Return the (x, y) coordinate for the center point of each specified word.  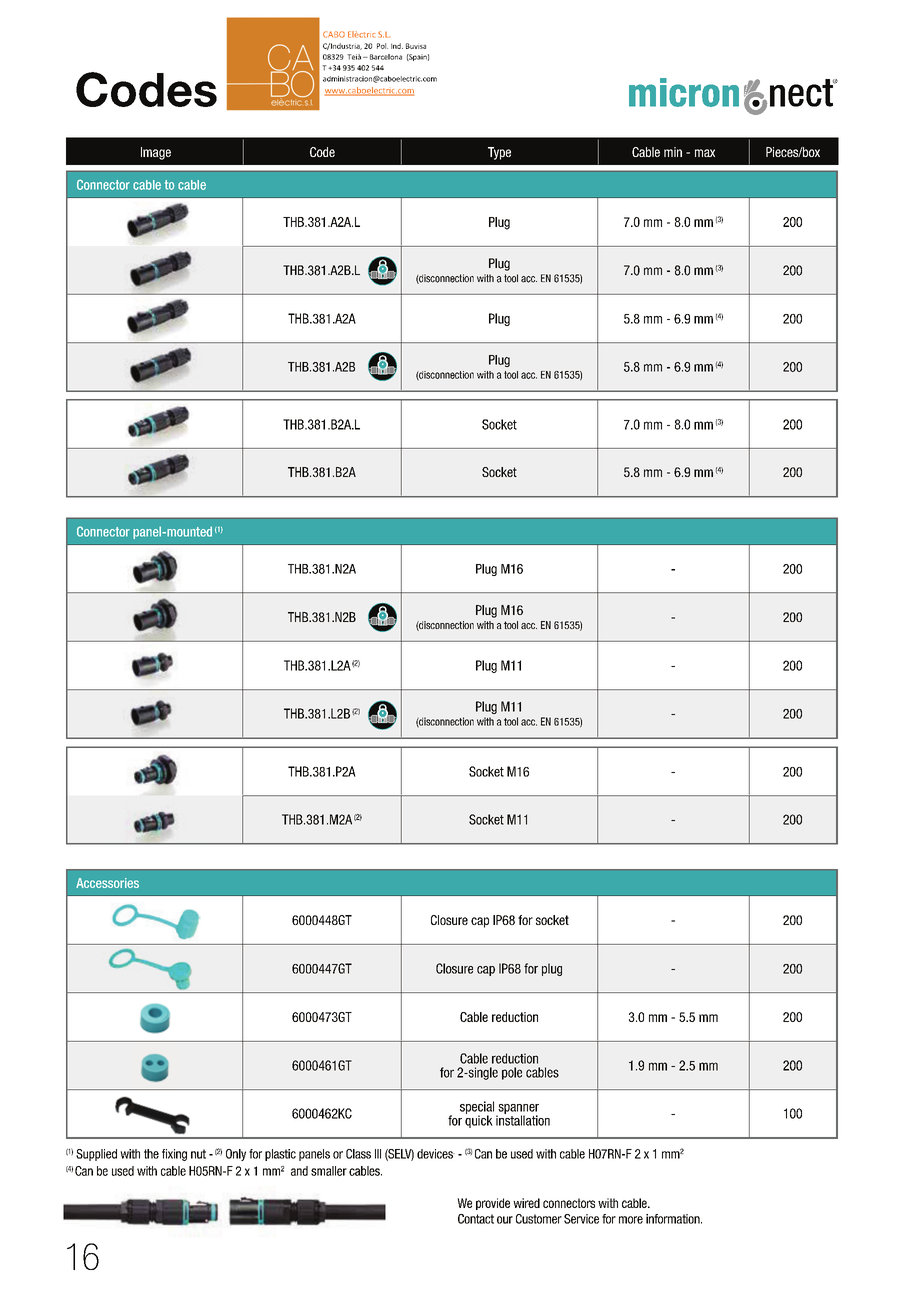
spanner (517, 1110)
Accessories (107, 883)
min (673, 152)
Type (499, 153)
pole (512, 1073)
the (151, 1154)
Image (156, 153)
